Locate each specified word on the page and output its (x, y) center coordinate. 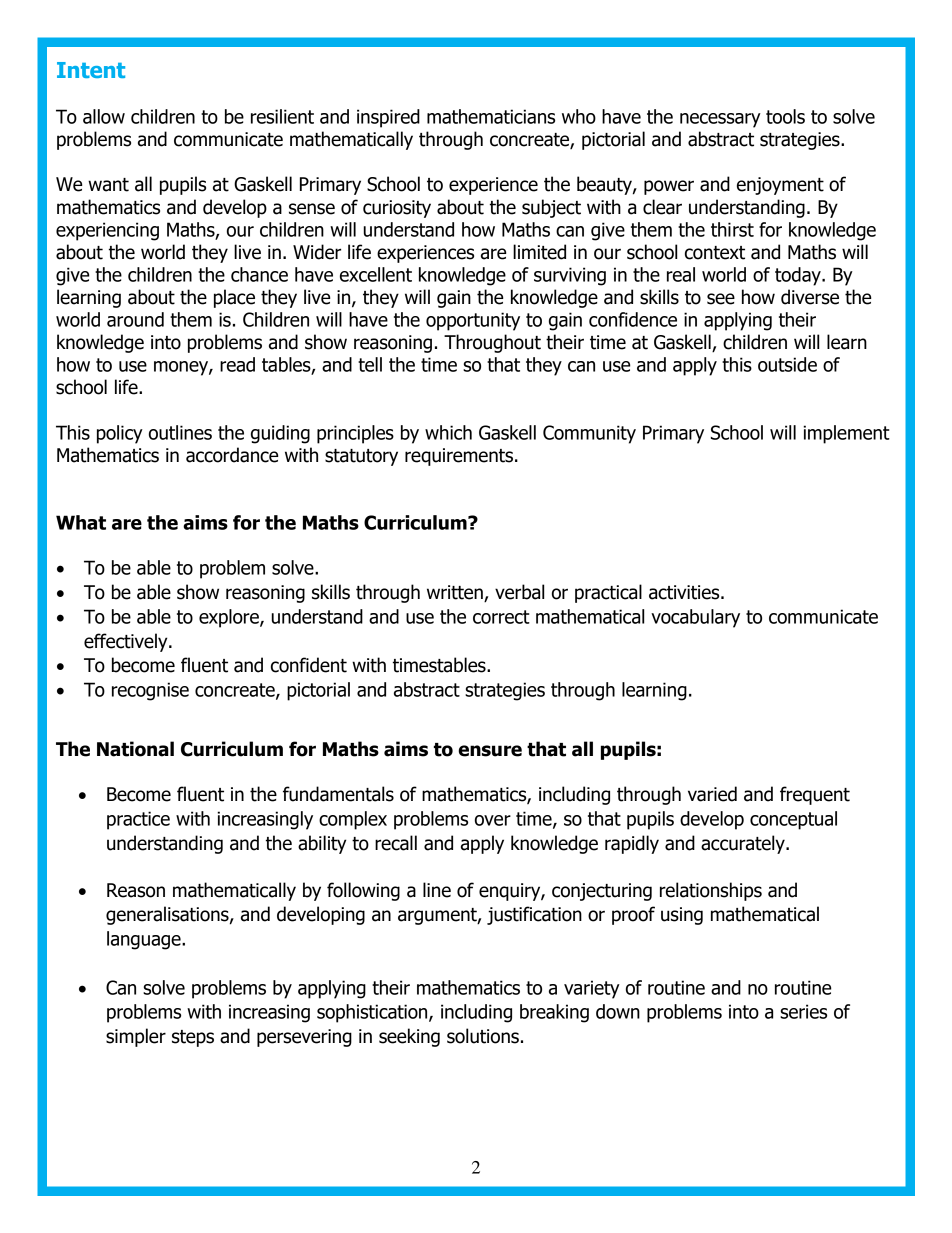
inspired (388, 118)
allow (104, 116)
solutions (483, 1036)
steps (193, 1038)
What (81, 522)
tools (785, 116)
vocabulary (695, 618)
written (456, 593)
